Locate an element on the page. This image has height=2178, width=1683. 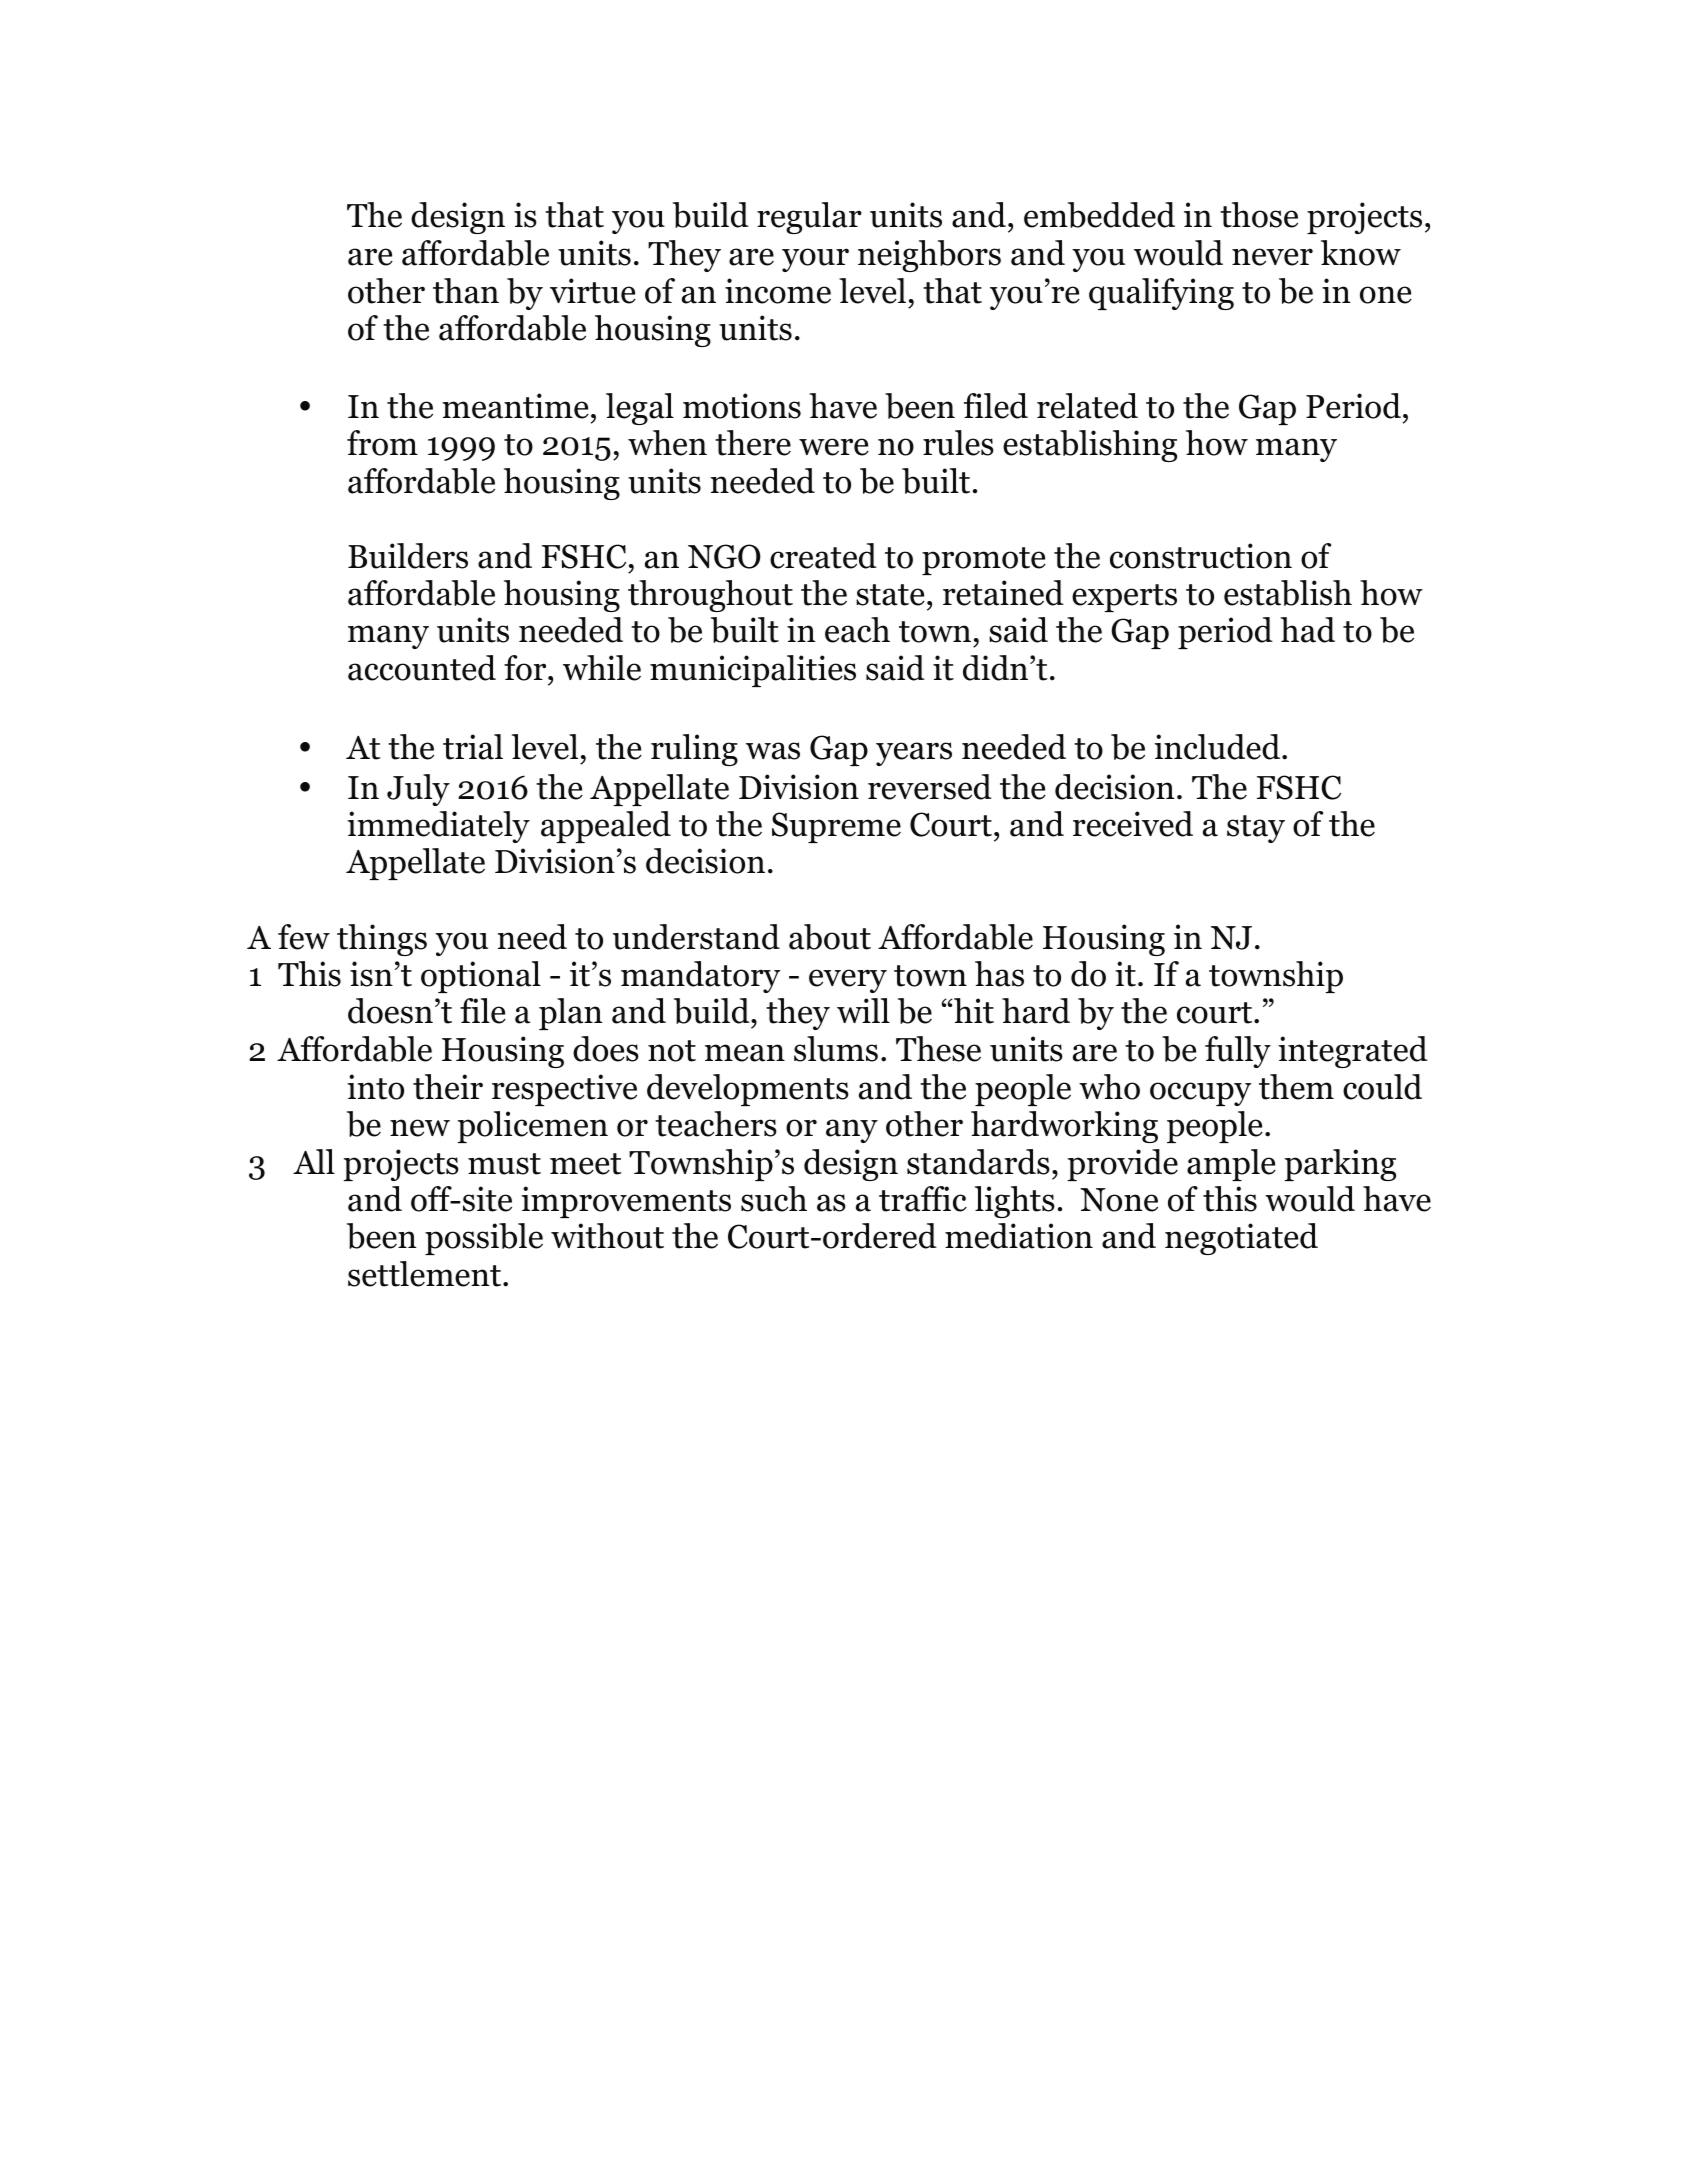
included is located at coordinates (1218, 747).
